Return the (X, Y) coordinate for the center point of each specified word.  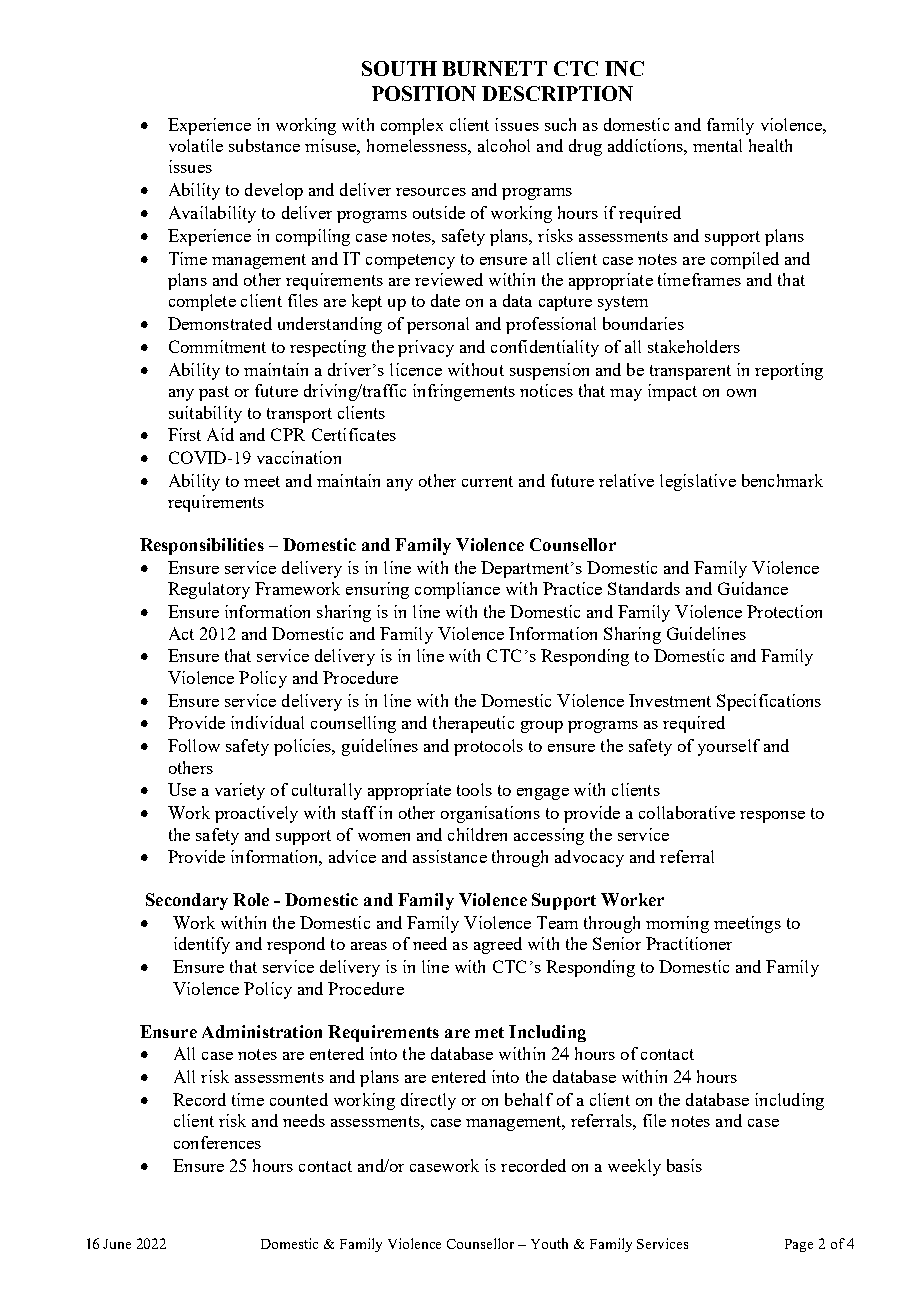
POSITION (424, 93)
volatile (196, 145)
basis (684, 1165)
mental (717, 145)
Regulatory (209, 590)
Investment (670, 700)
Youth (549, 1243)
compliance (457, 590)
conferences (217, 1142)
